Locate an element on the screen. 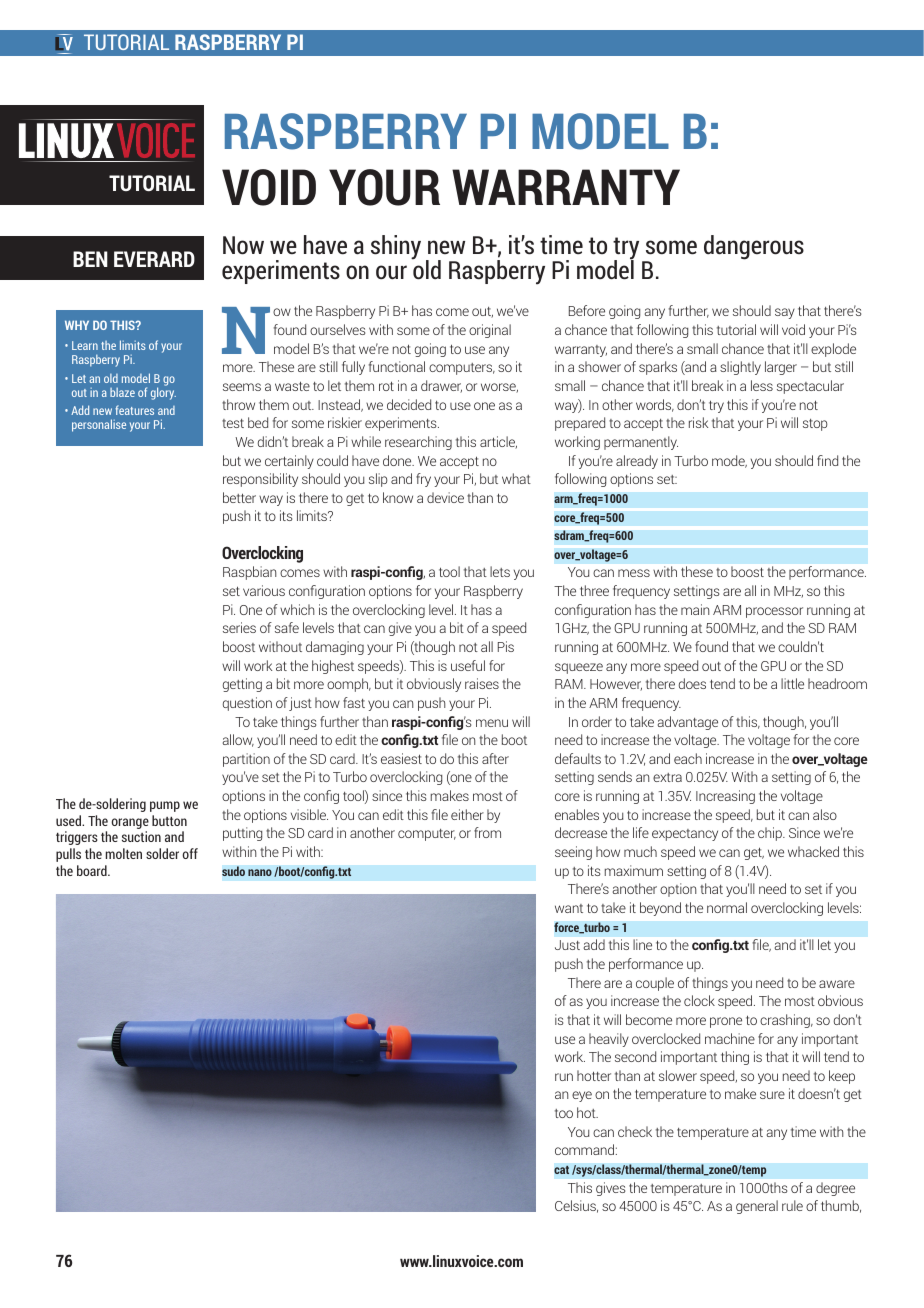 The width and height of the screenshot is (924, 1308). EVERARD is located at coordinates (154, 259).
